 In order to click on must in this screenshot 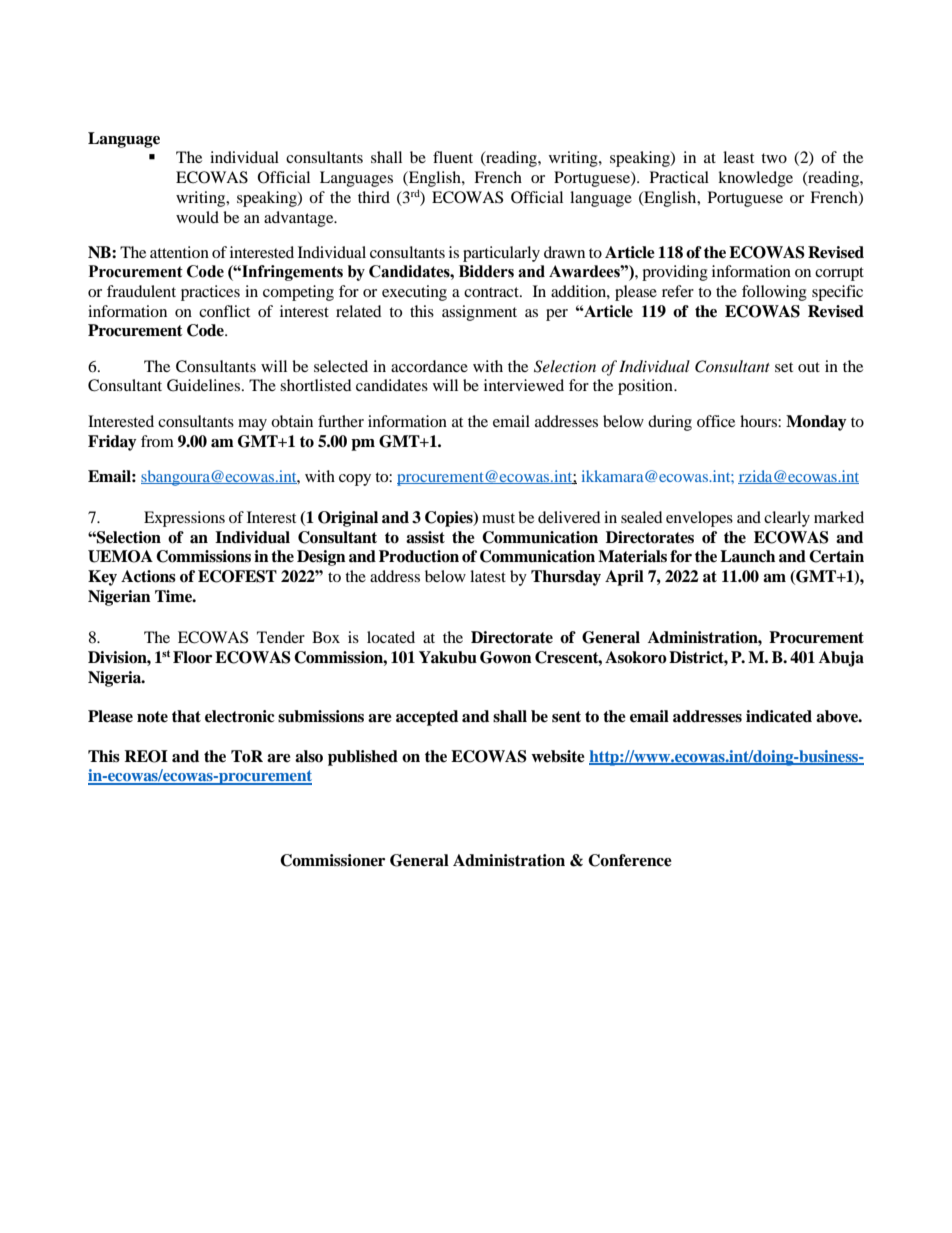, I will do `click(498, 518)`.
